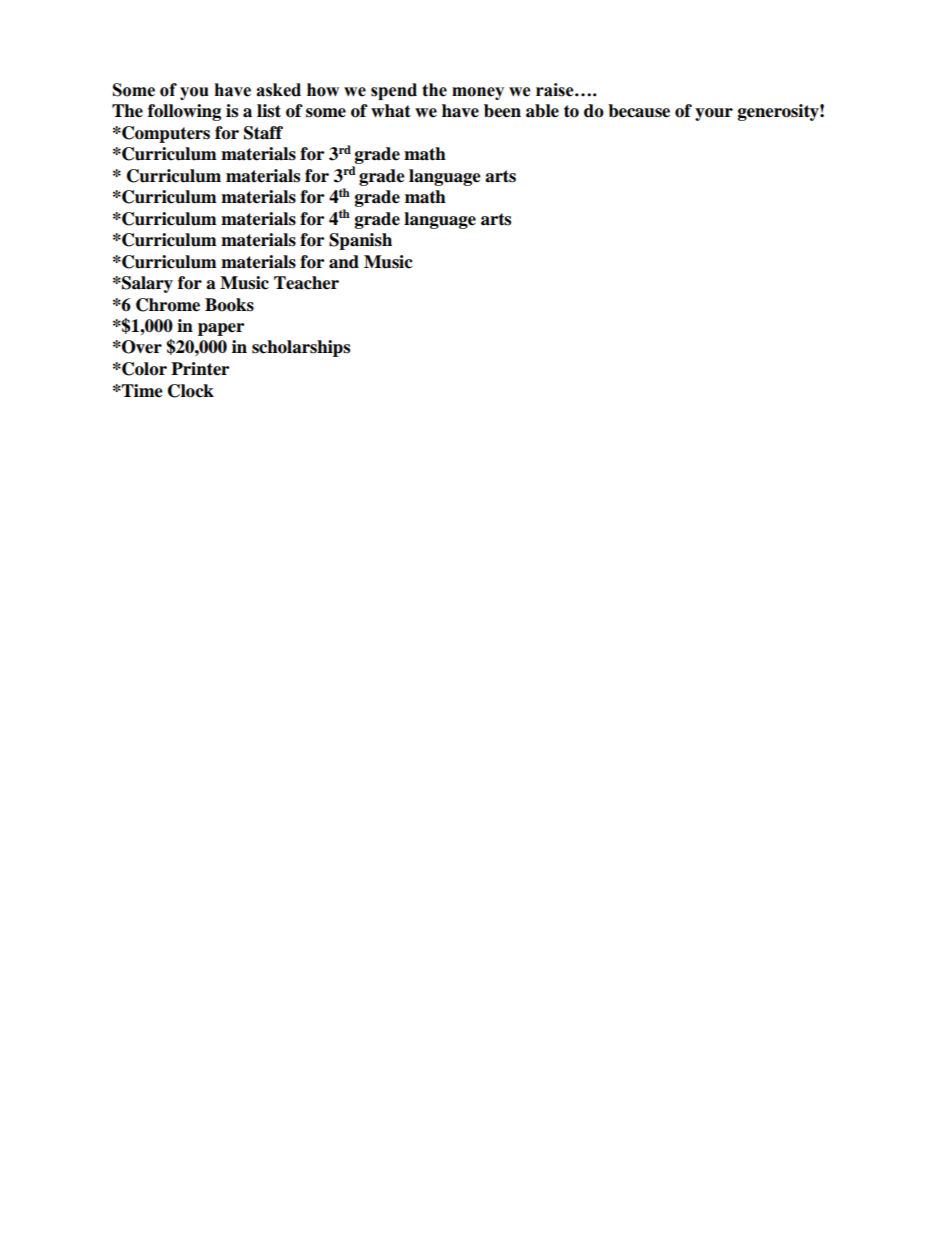 Image resolution: width=952 pixels, height=1233 pixels. What do you see at coordinates (200, 369) in the screenshot?
I see `Printer` at bounding box center [200, 369].
